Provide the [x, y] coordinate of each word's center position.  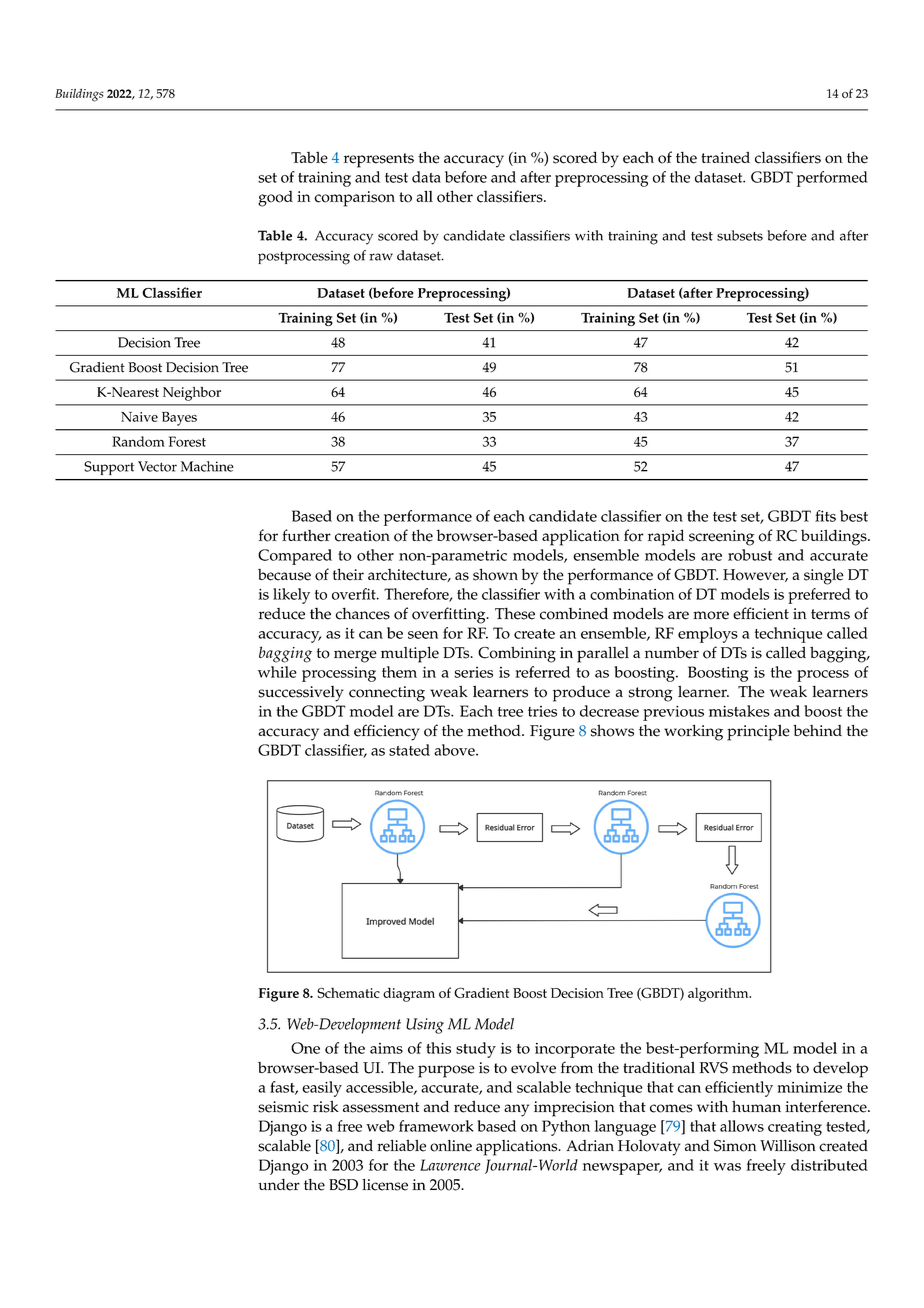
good [275, 199]
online [451, 1146]
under [279, 1185]
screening [721, 538]
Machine [207, 466]
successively [301, 694]
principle [758, 732]
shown [495, 574]
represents [379, 160]
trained [725, 158]
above [455, 750]
